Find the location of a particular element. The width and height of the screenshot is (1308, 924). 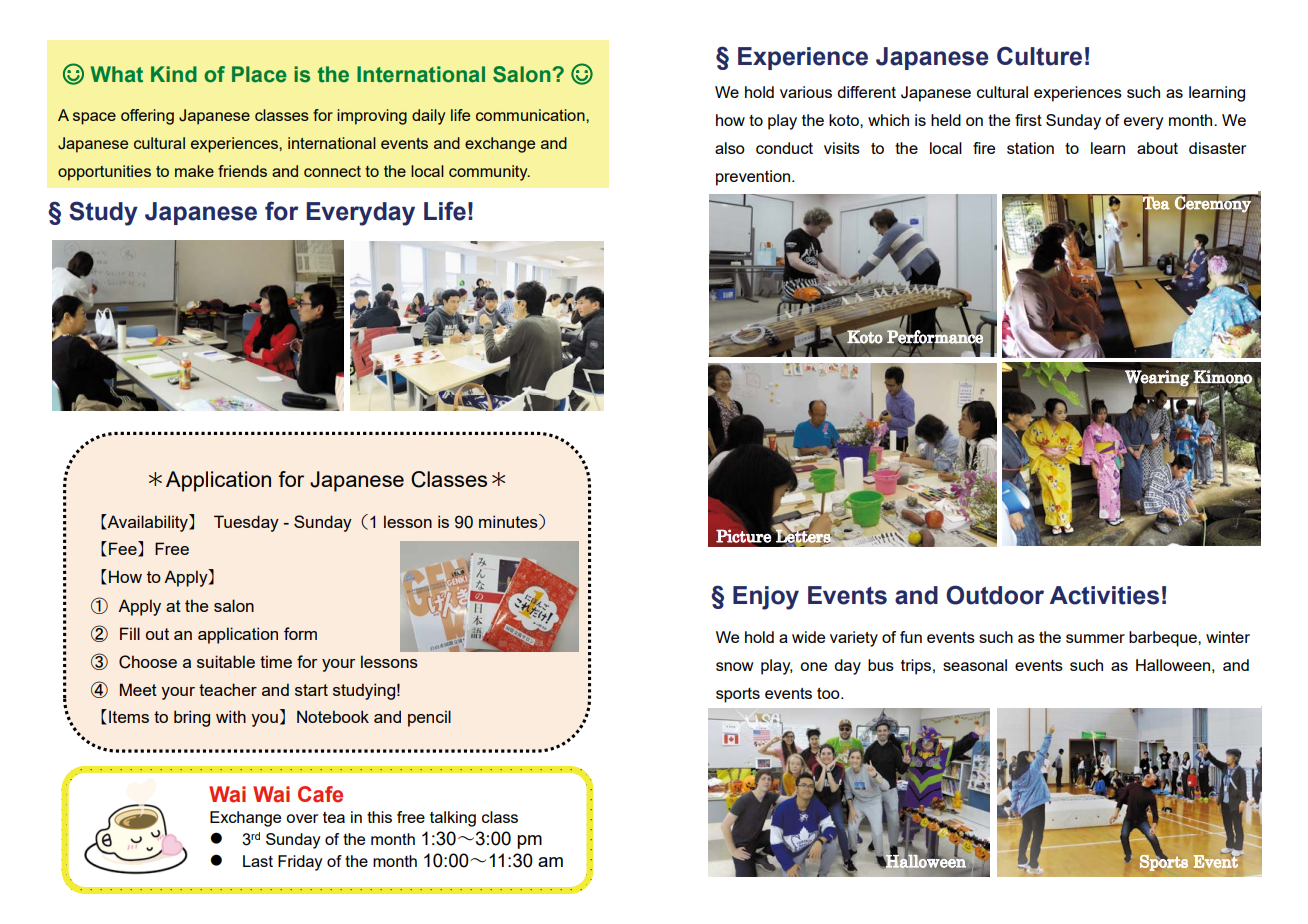

Place is located at coordinates (259, 74).
